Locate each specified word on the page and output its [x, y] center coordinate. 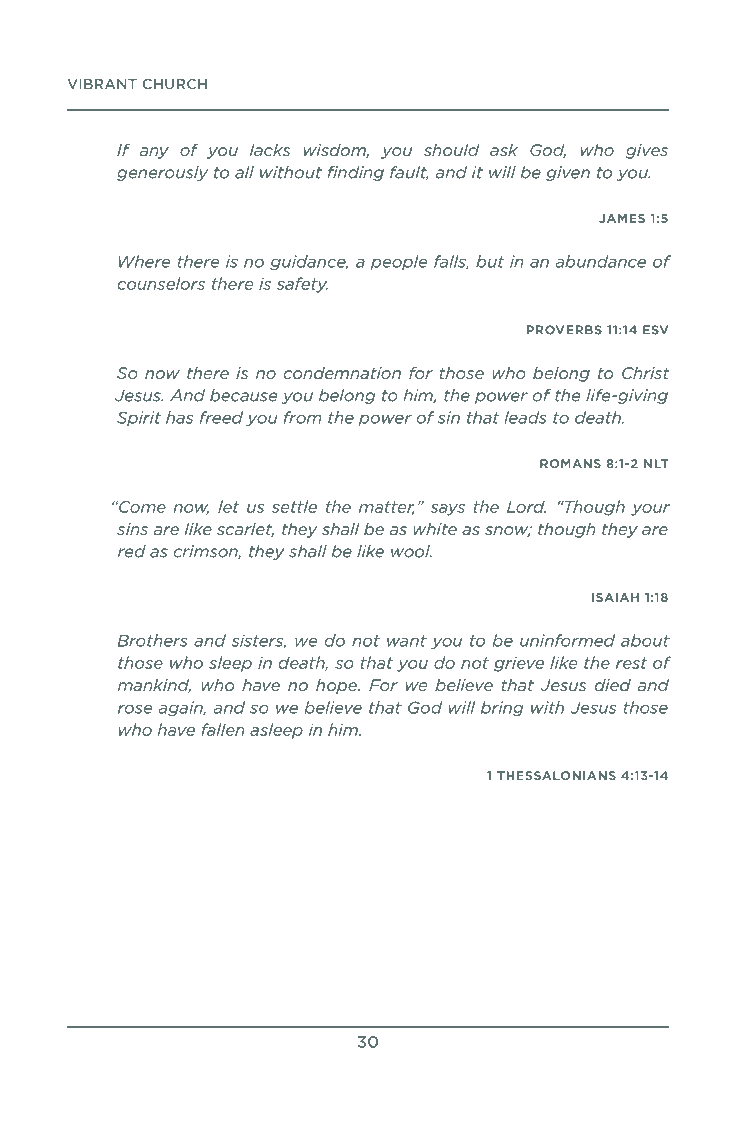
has [179, 417]
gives [647, 151]
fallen [223, 729]
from [302, 417]
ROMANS [570, 463]
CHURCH [175, 84]
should [452, 150]
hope [337, 686]
